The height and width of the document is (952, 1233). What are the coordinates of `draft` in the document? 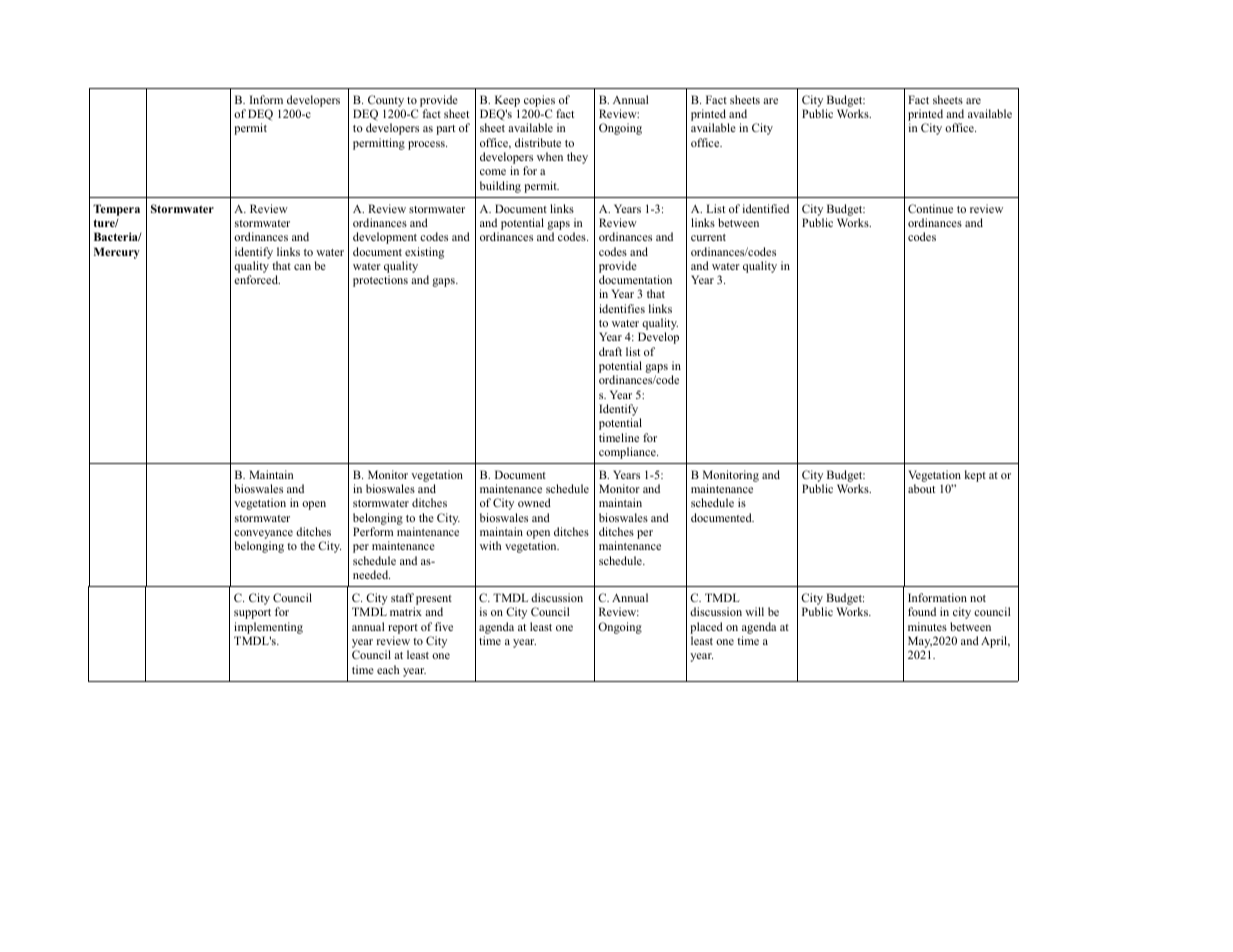 It's located at (610, 351).
